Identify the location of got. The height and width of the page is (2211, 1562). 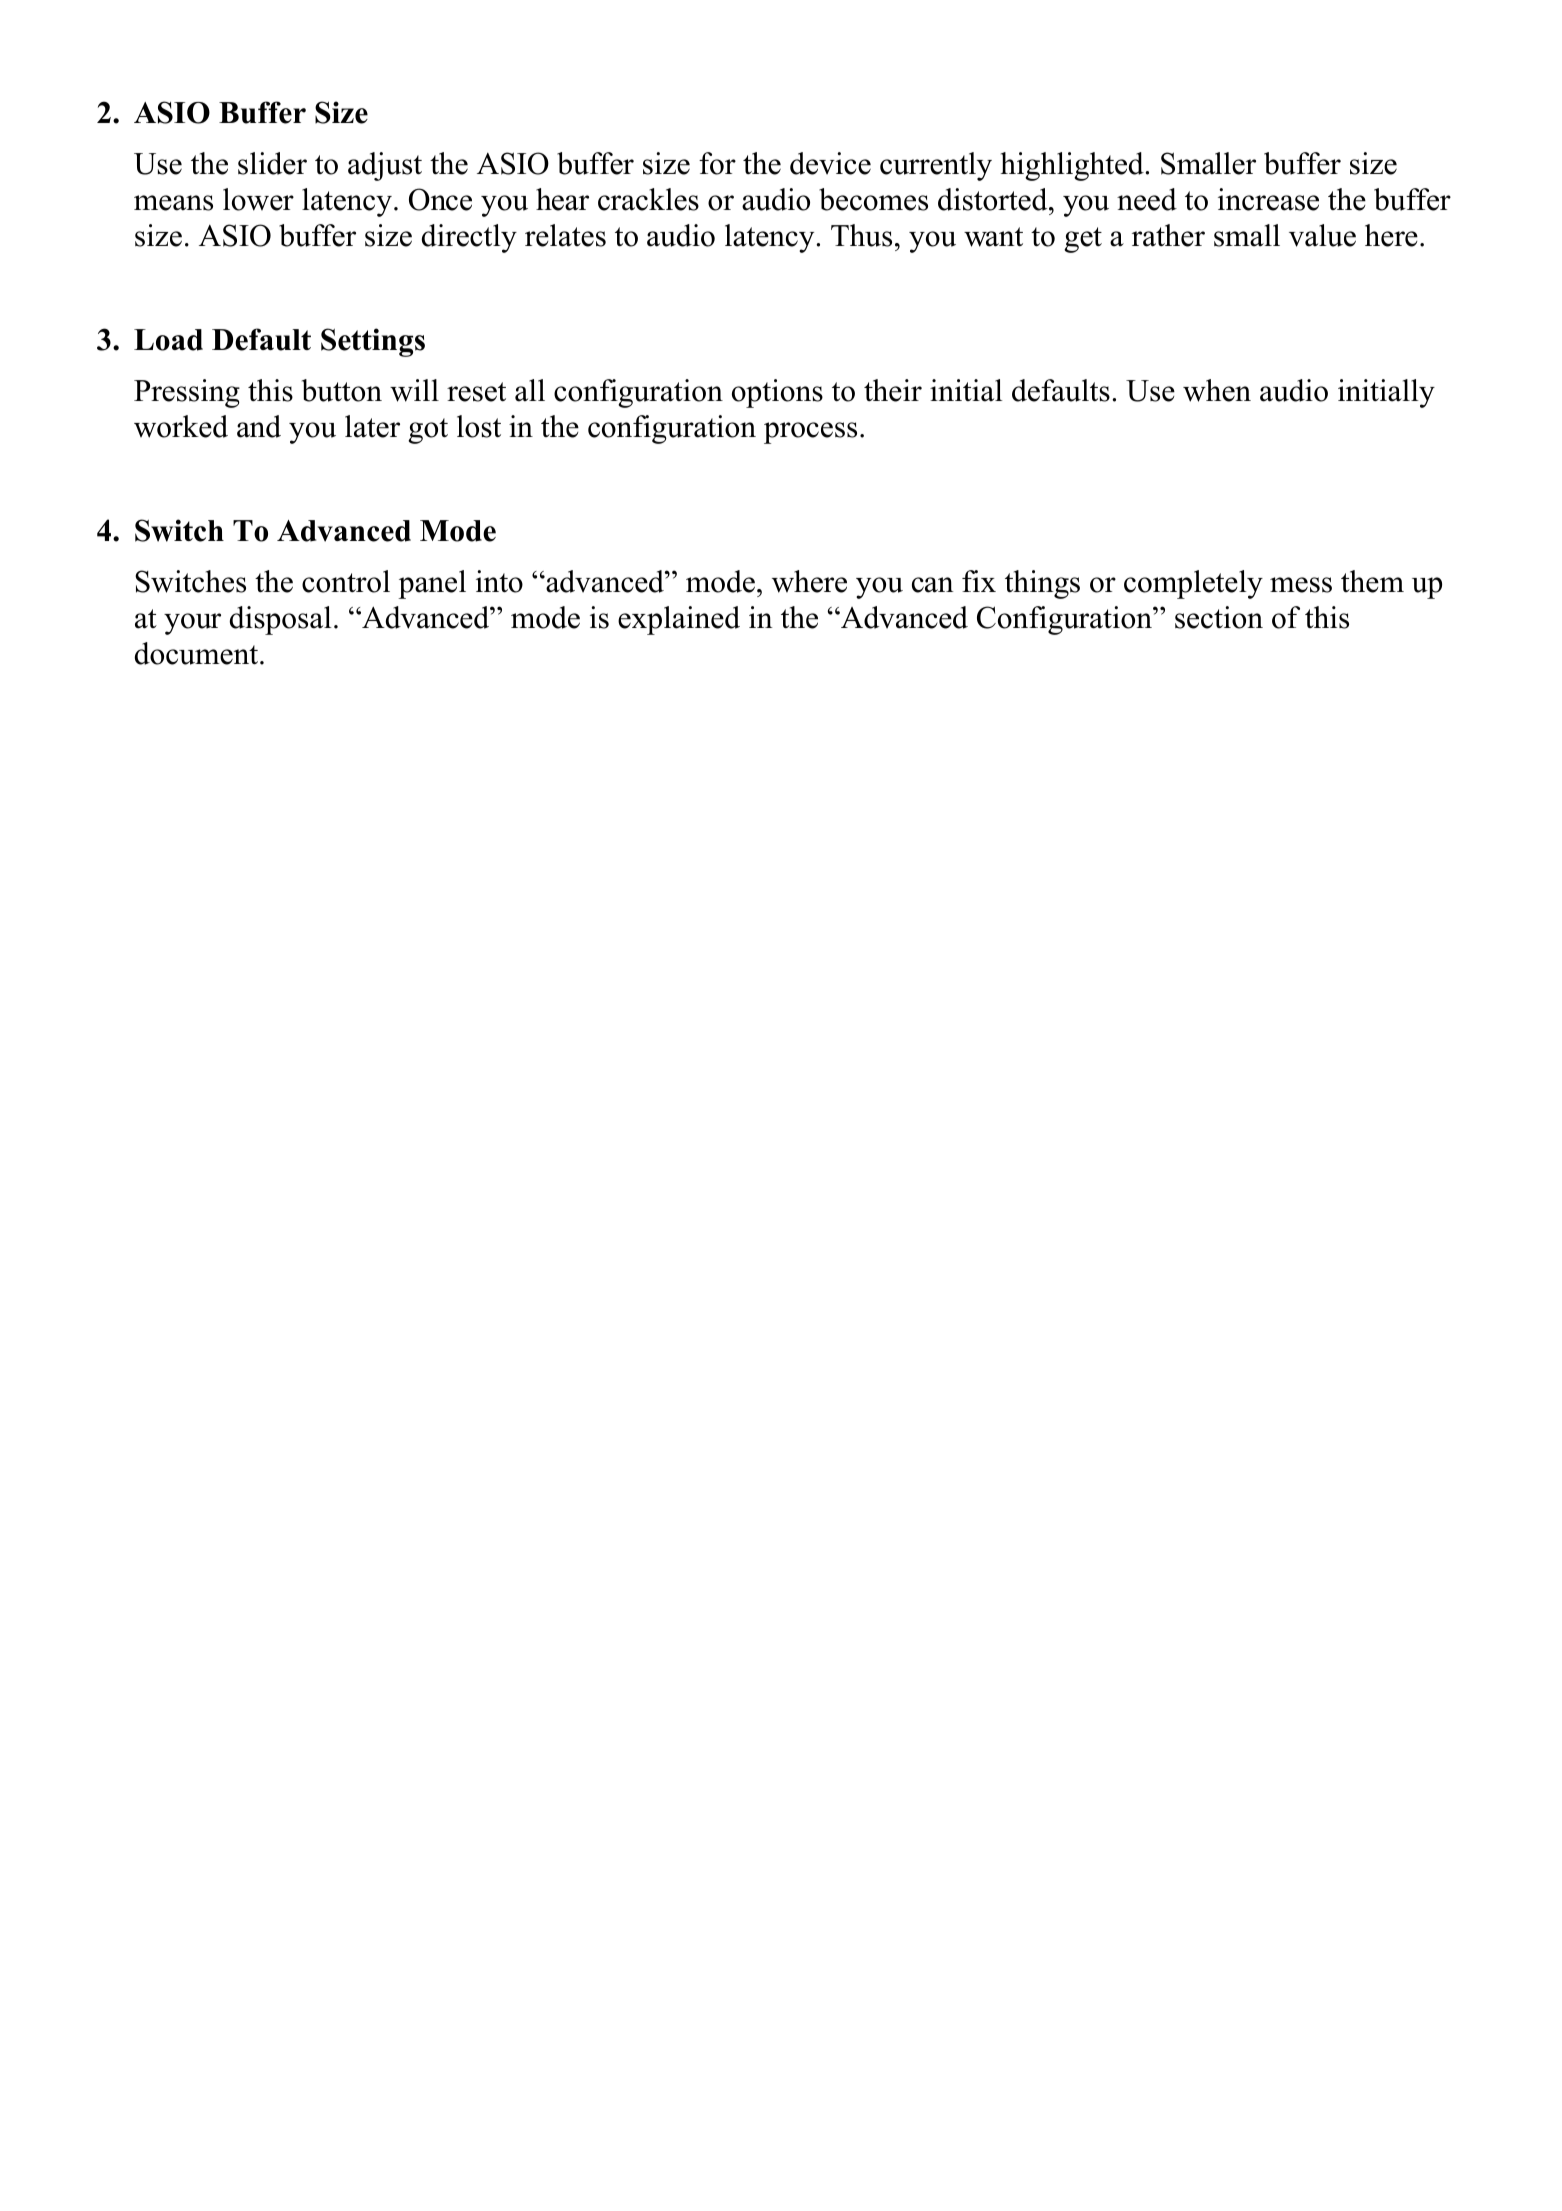
(428, 431).
